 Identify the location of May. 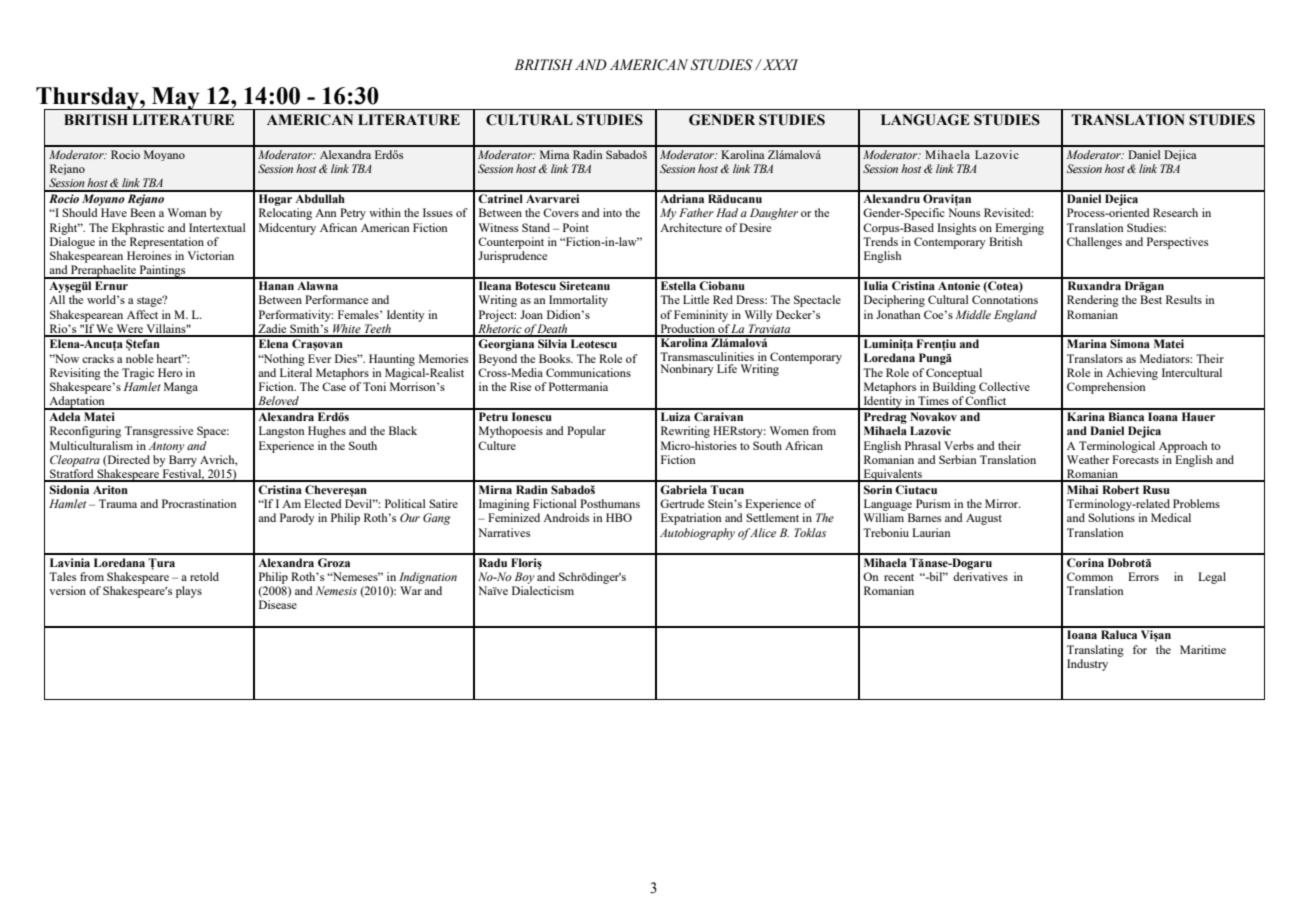
(175, 98).
